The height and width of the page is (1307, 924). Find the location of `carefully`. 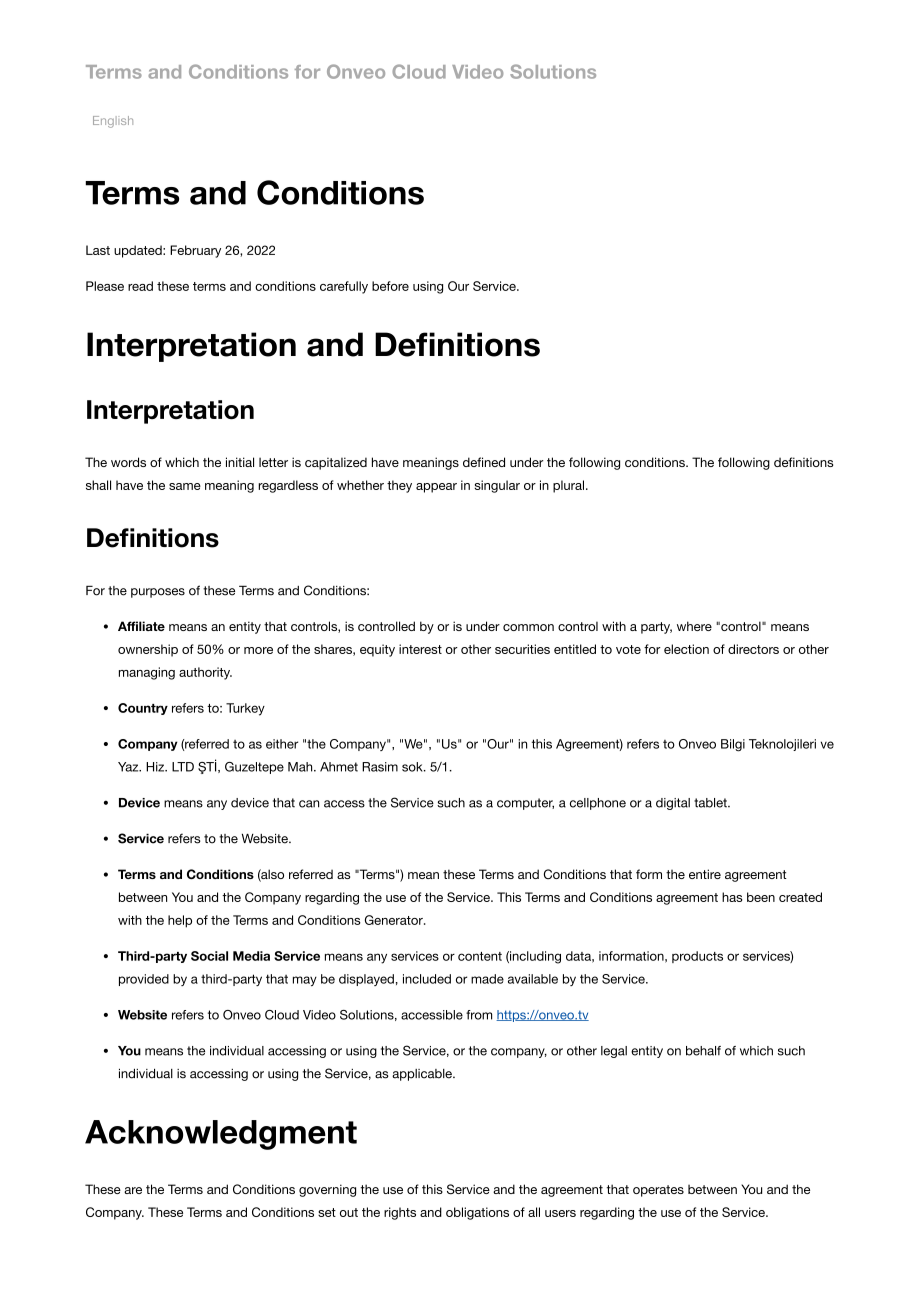

carefully is located at coordinates (344, 287).
